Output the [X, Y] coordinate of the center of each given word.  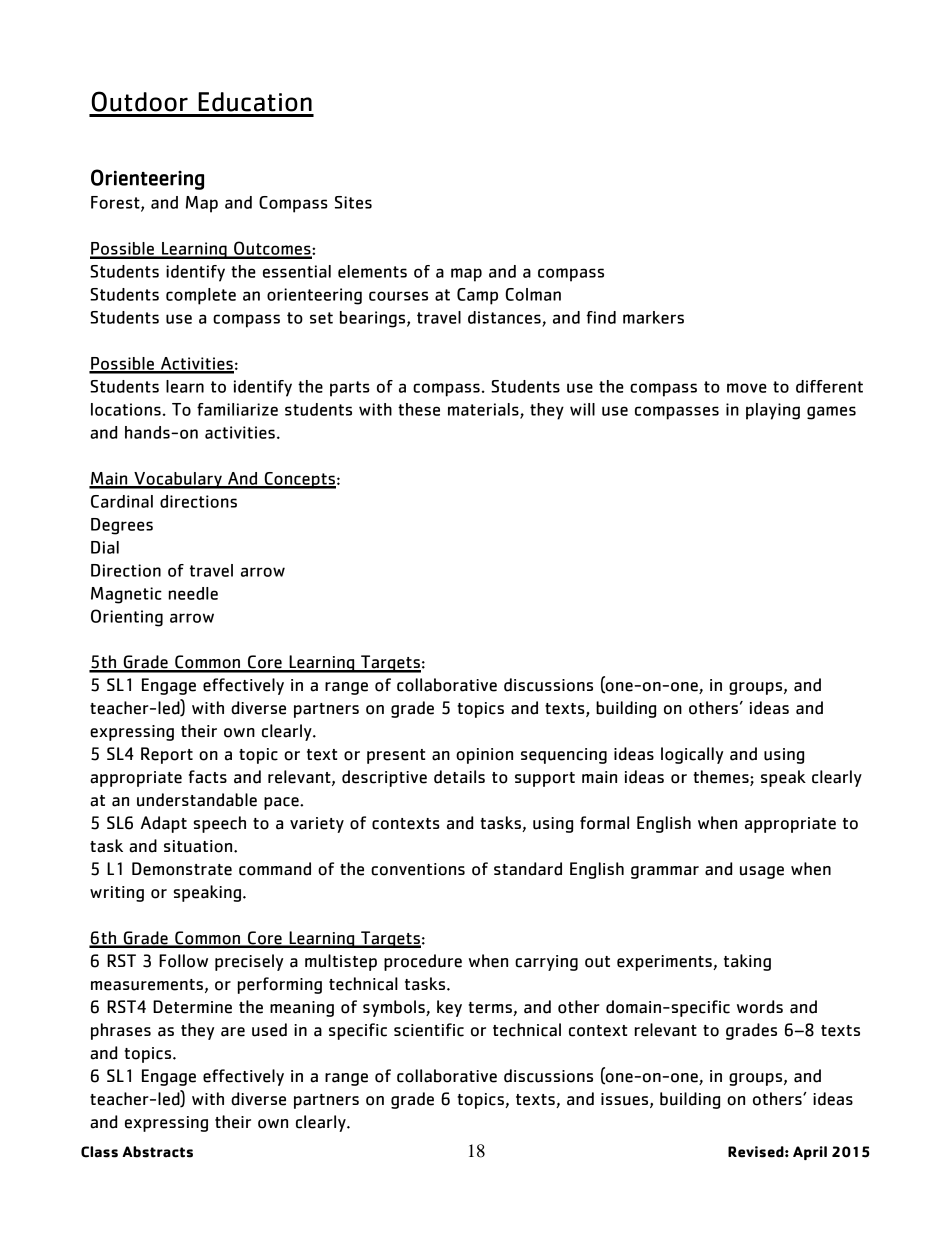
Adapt [164, 824]
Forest [116, 203]
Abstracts [157, 1152]
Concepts [299, 480]
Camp [477, 296]
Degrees [122, 526]
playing [773, 411]
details [459, 777]
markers [653, 317]
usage [762, 872]
